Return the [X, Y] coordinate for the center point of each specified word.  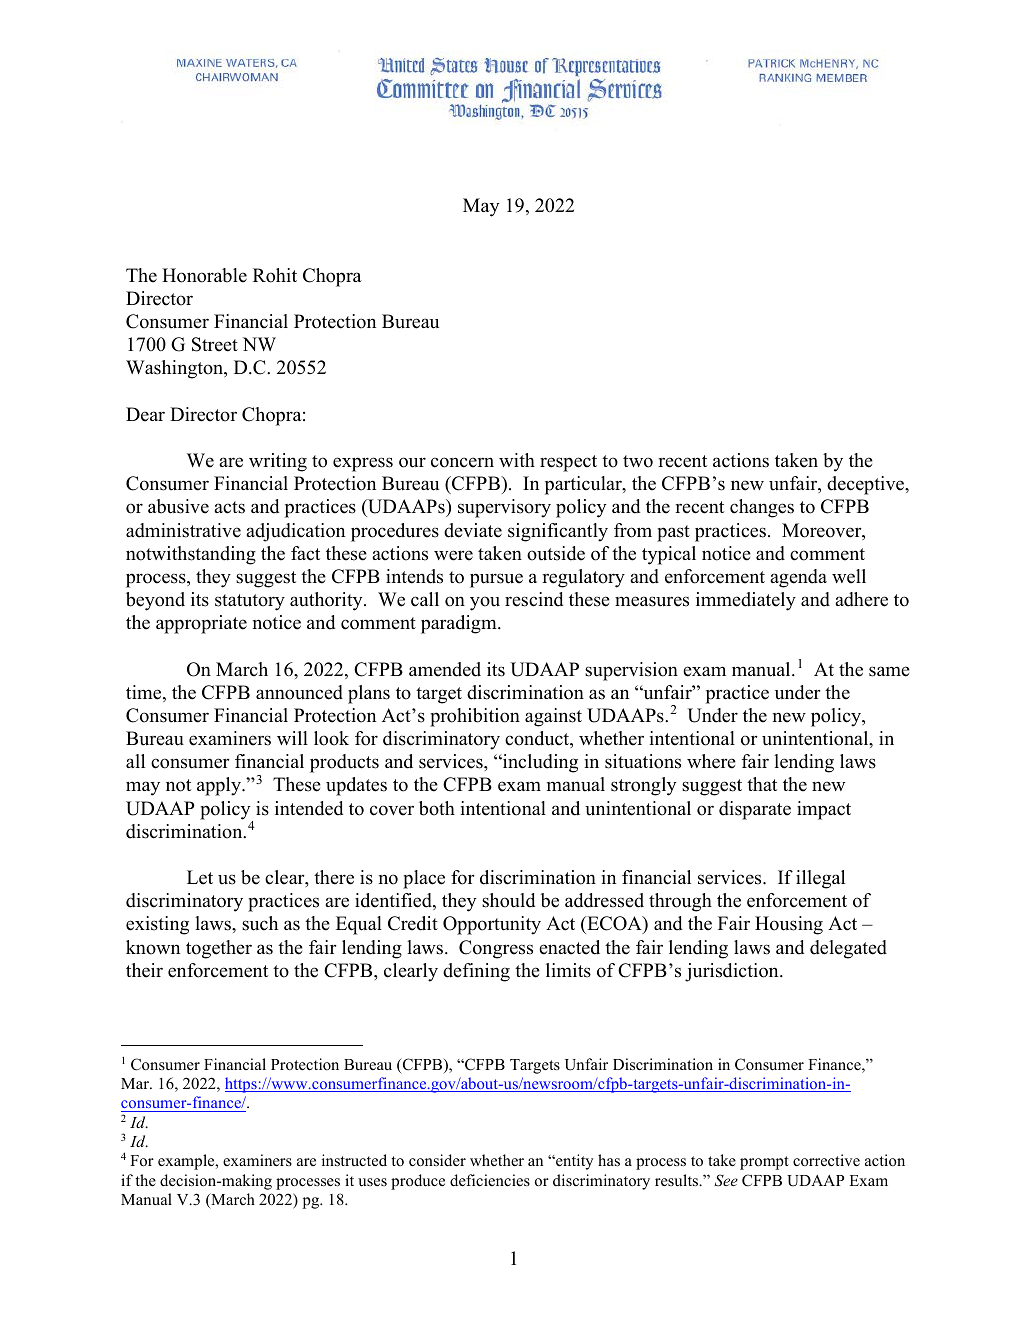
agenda [798, 578]
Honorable [204, 275]
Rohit [275, 275]
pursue [496, 580]
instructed [354, 1160]
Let [200, 877]
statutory [250, 602]
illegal [820, 879]
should [508, 900]
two [638, 461]
